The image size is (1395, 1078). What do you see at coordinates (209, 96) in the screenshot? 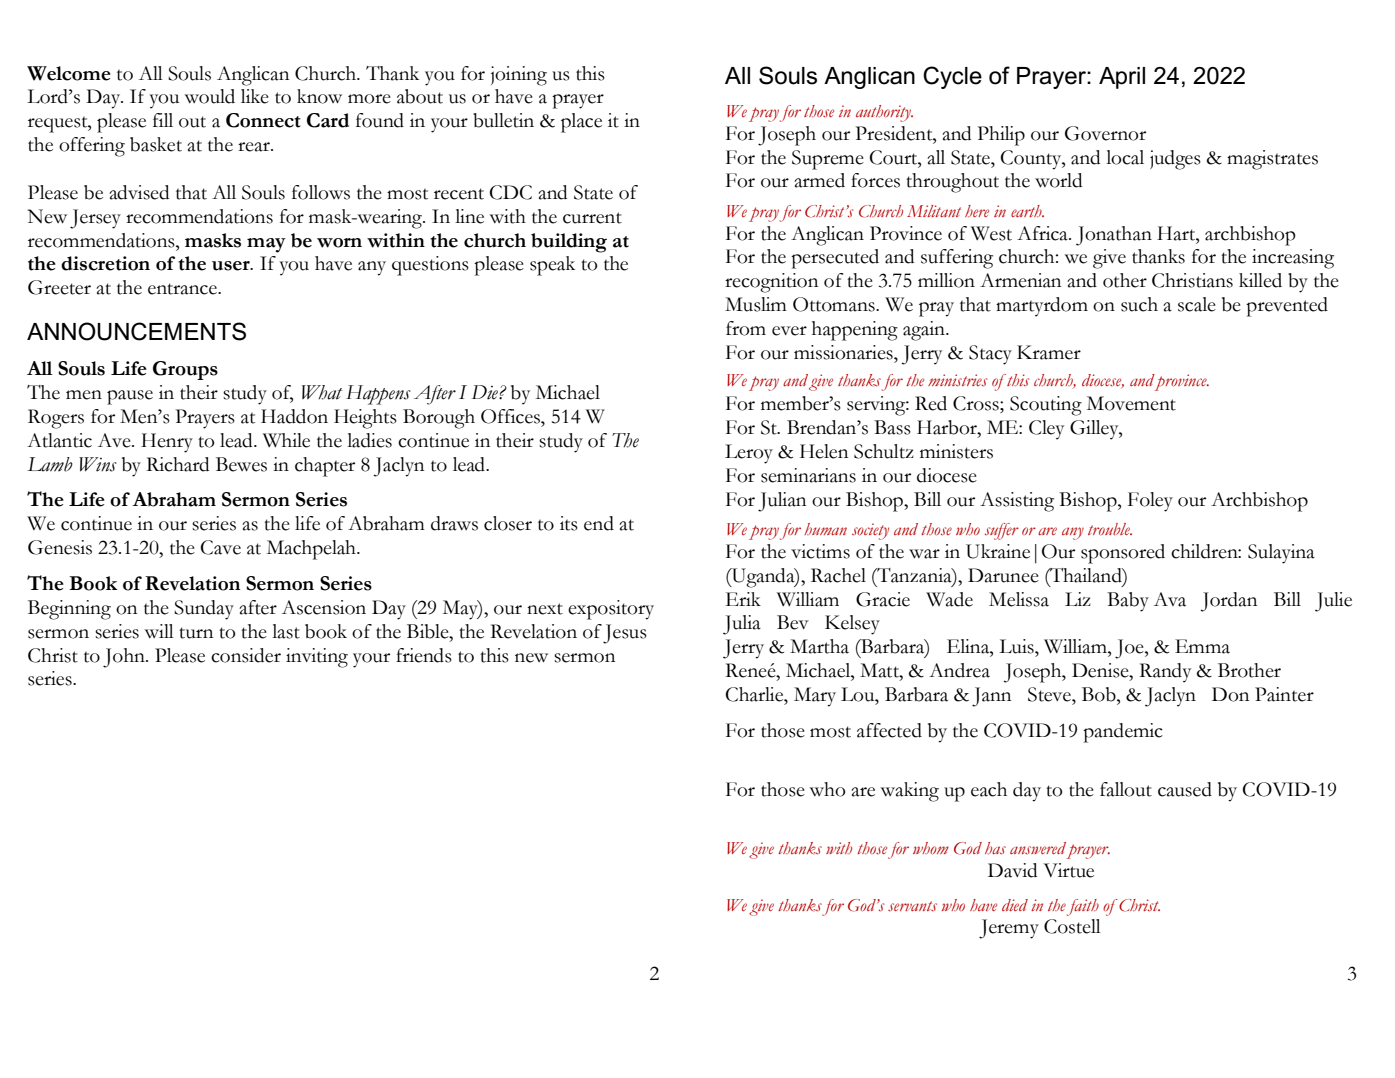
I see `would` at bounding box center [209, 96].
